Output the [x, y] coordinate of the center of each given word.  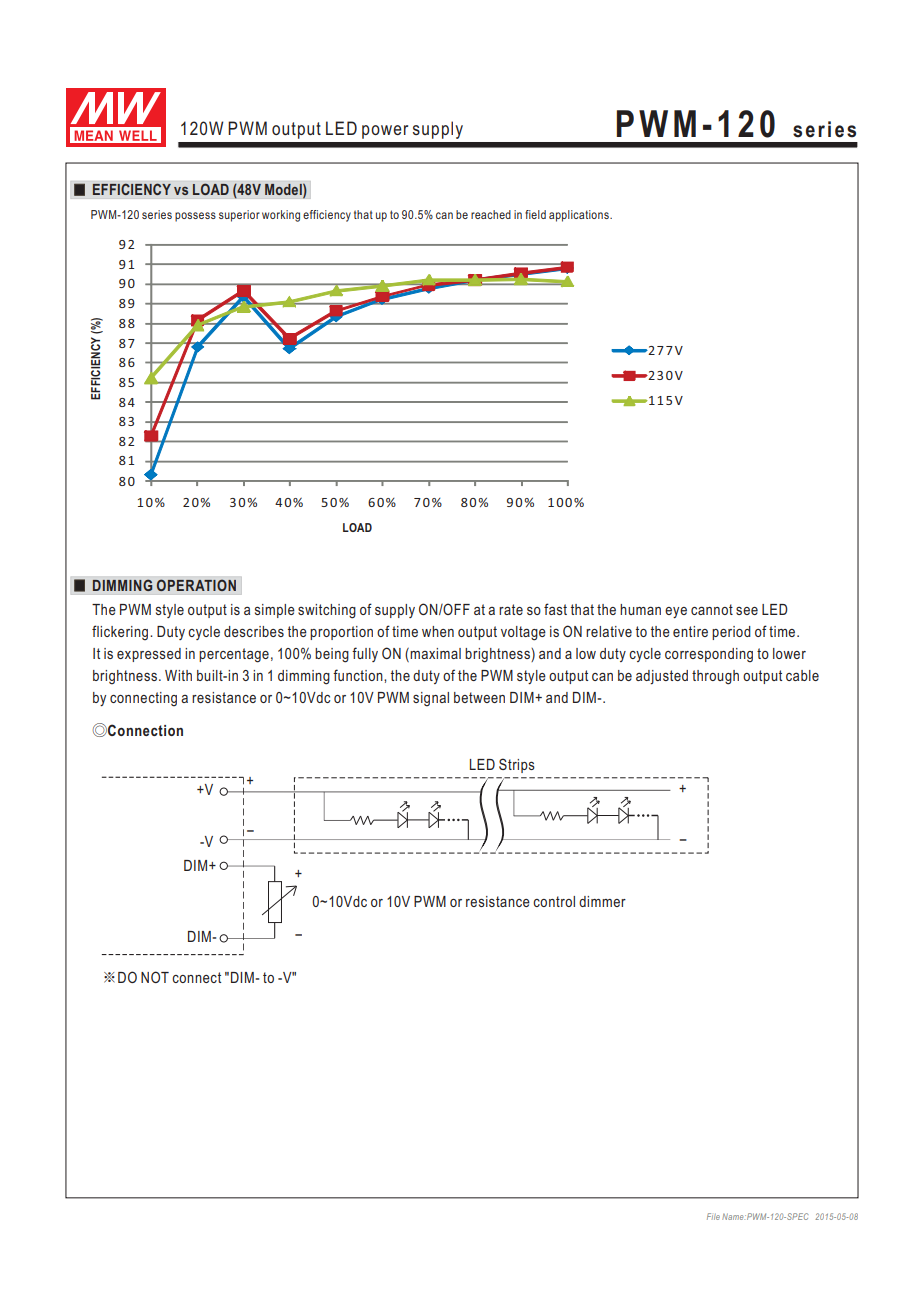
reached [491, 214]
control [554, 901]
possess [195, 217]
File [713, 1216]
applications [580, 216]
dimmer [602, 901]
